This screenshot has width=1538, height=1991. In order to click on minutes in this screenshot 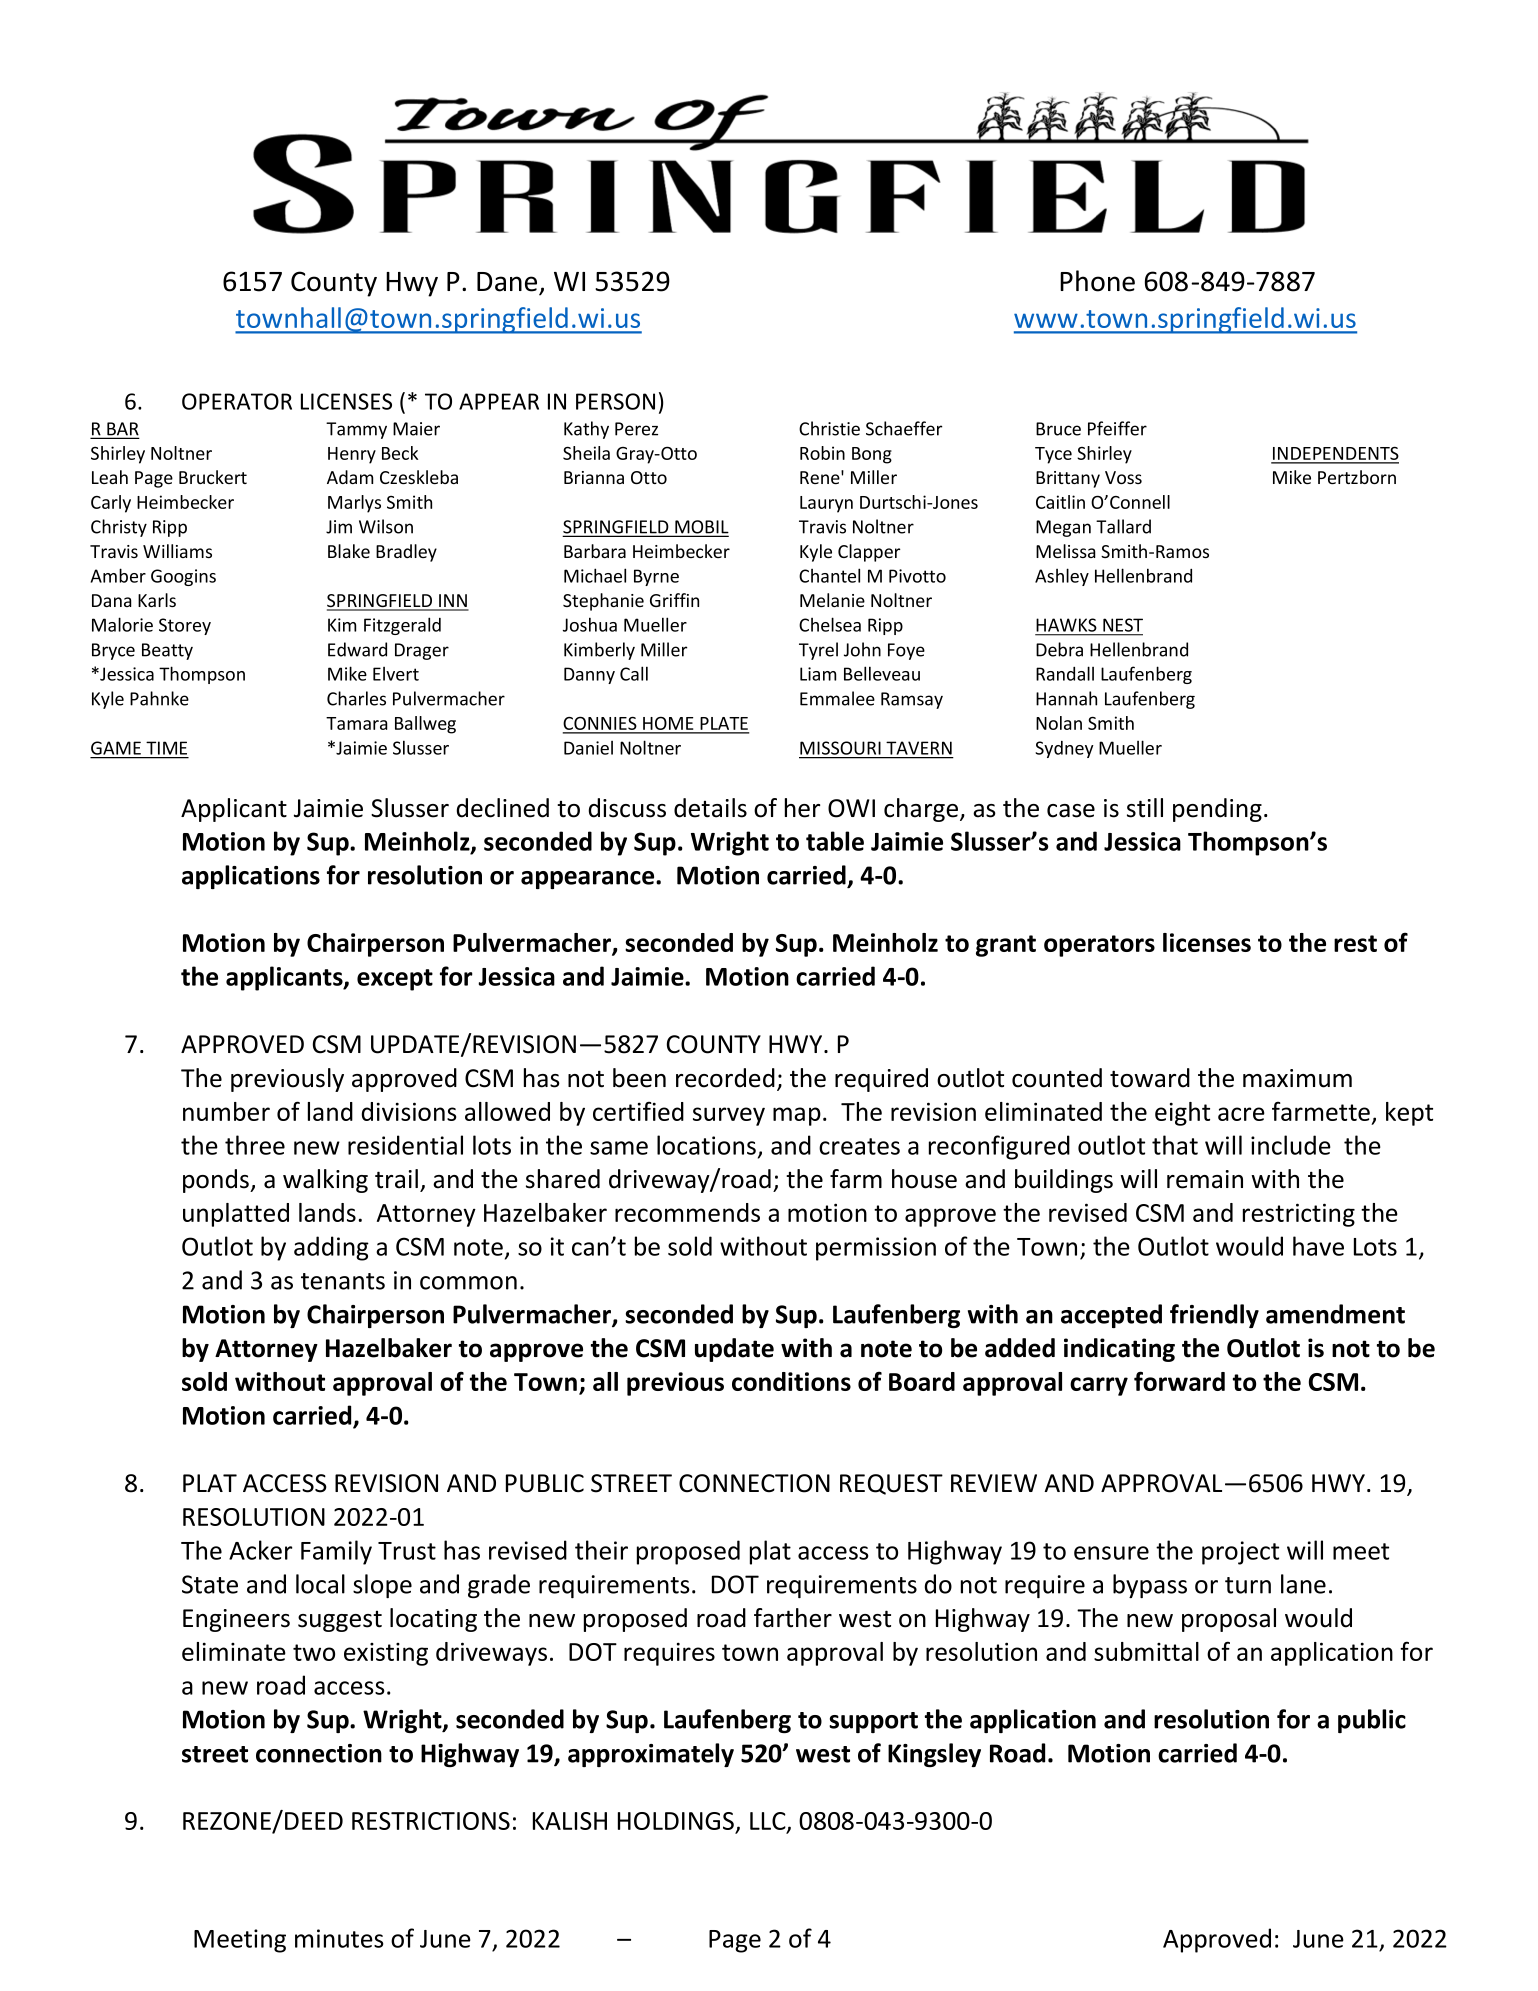, I will do `click(339, 1938)`.
